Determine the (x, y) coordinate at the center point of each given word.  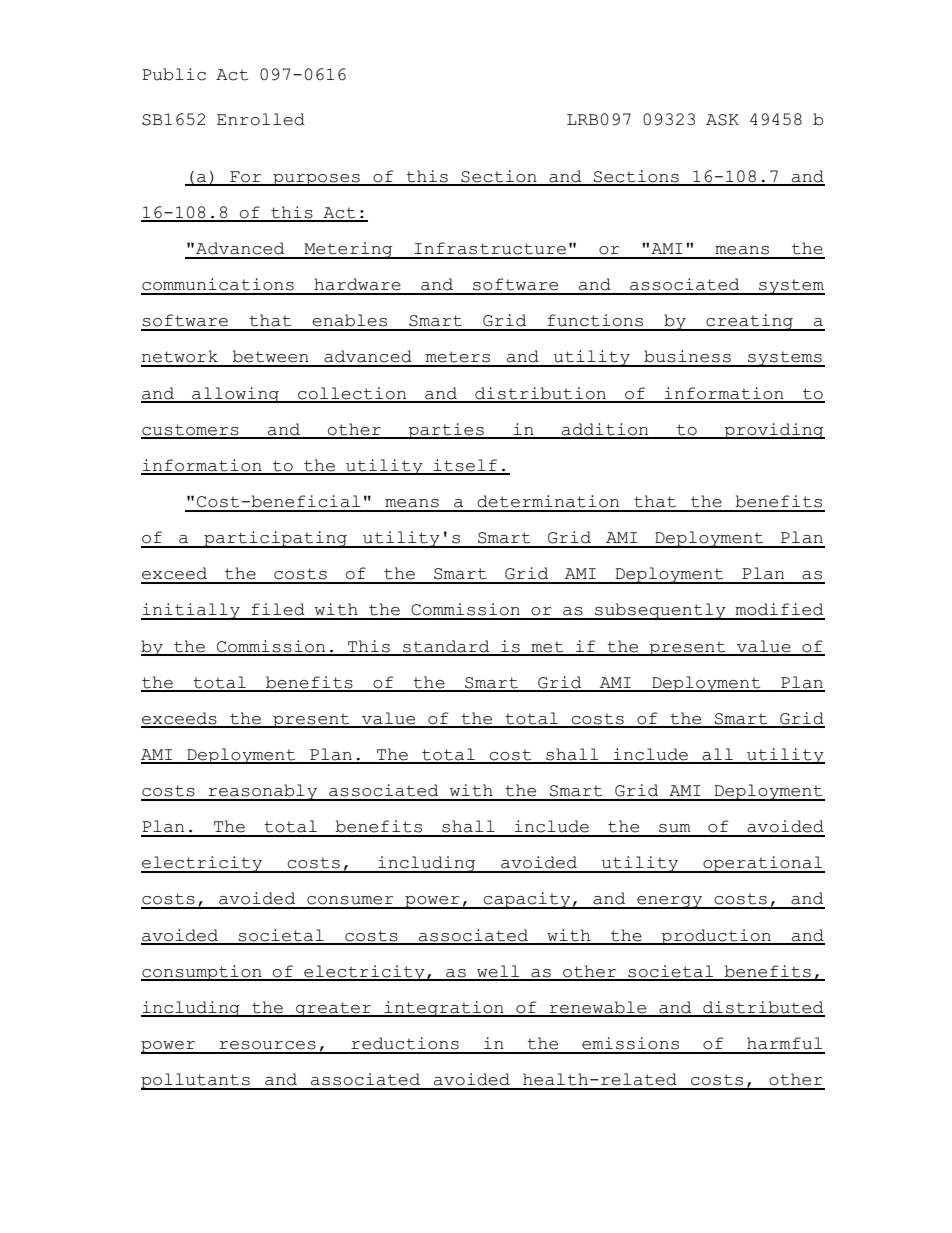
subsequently (660, 611)
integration (444, 1009)
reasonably (262, 792)
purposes (316, 180)
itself (465, 466)
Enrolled (261, 119)
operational (763, 864)
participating (275, 539)
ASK (722, 120)
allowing (235, 395)
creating (749, 322)
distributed (763, 1008)
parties (446, 431)
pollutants (196, 1081)
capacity (527, 900)
